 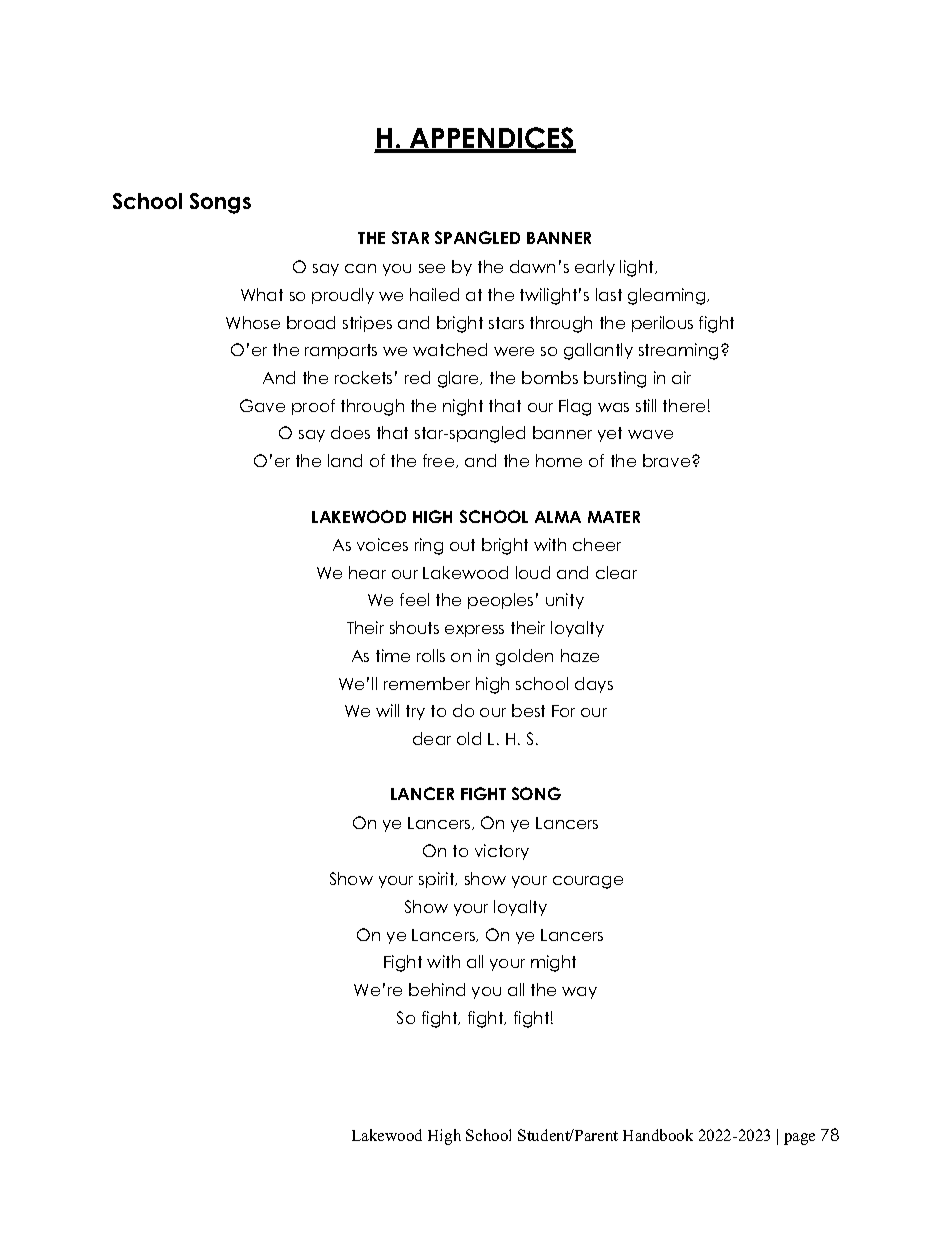 I want to click on Handbook, so click(x=658, y=1135).
